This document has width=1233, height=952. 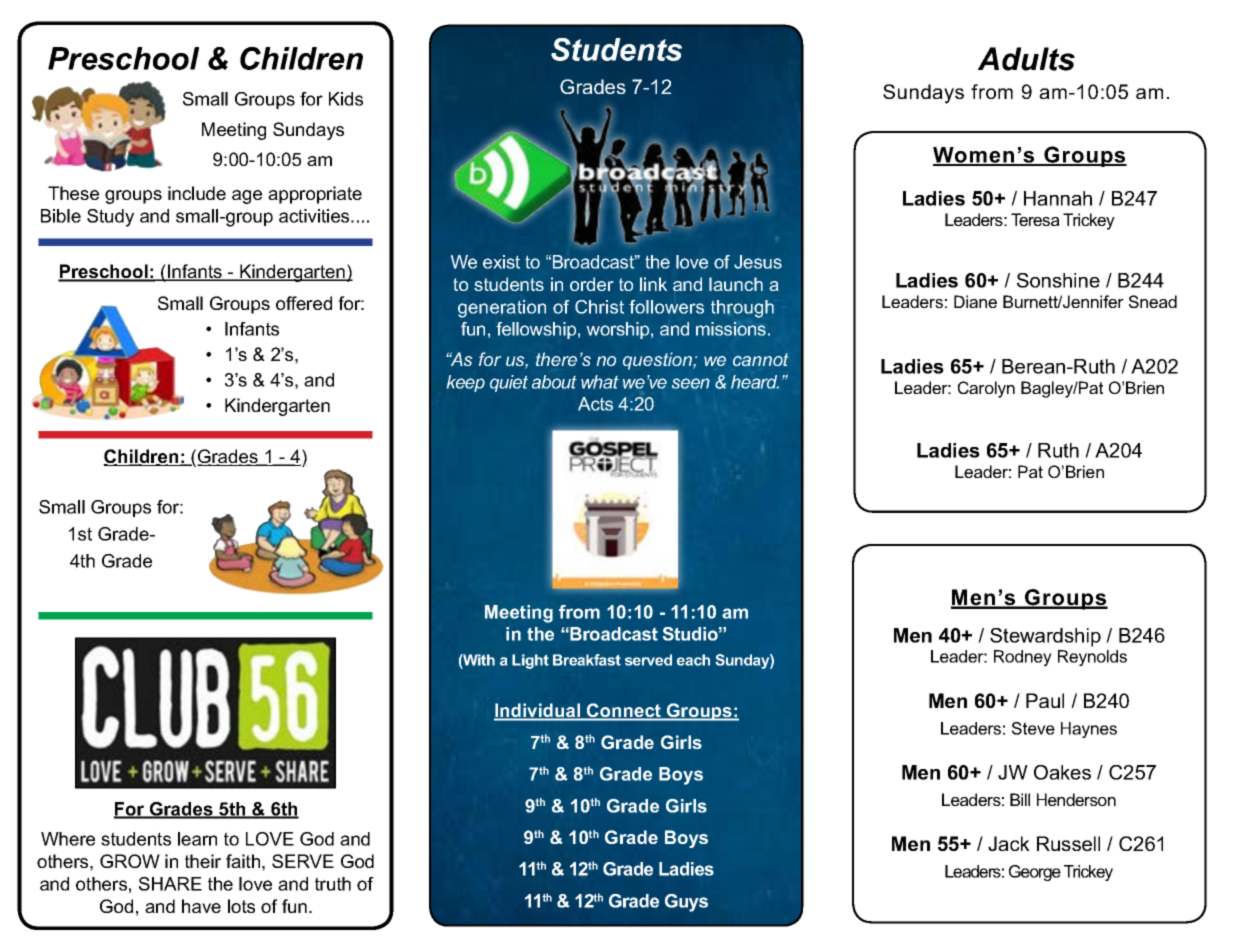 What do you see at coordinates (686, 903) in the document?
I see `Guys` at bounding box center [686, 903].
